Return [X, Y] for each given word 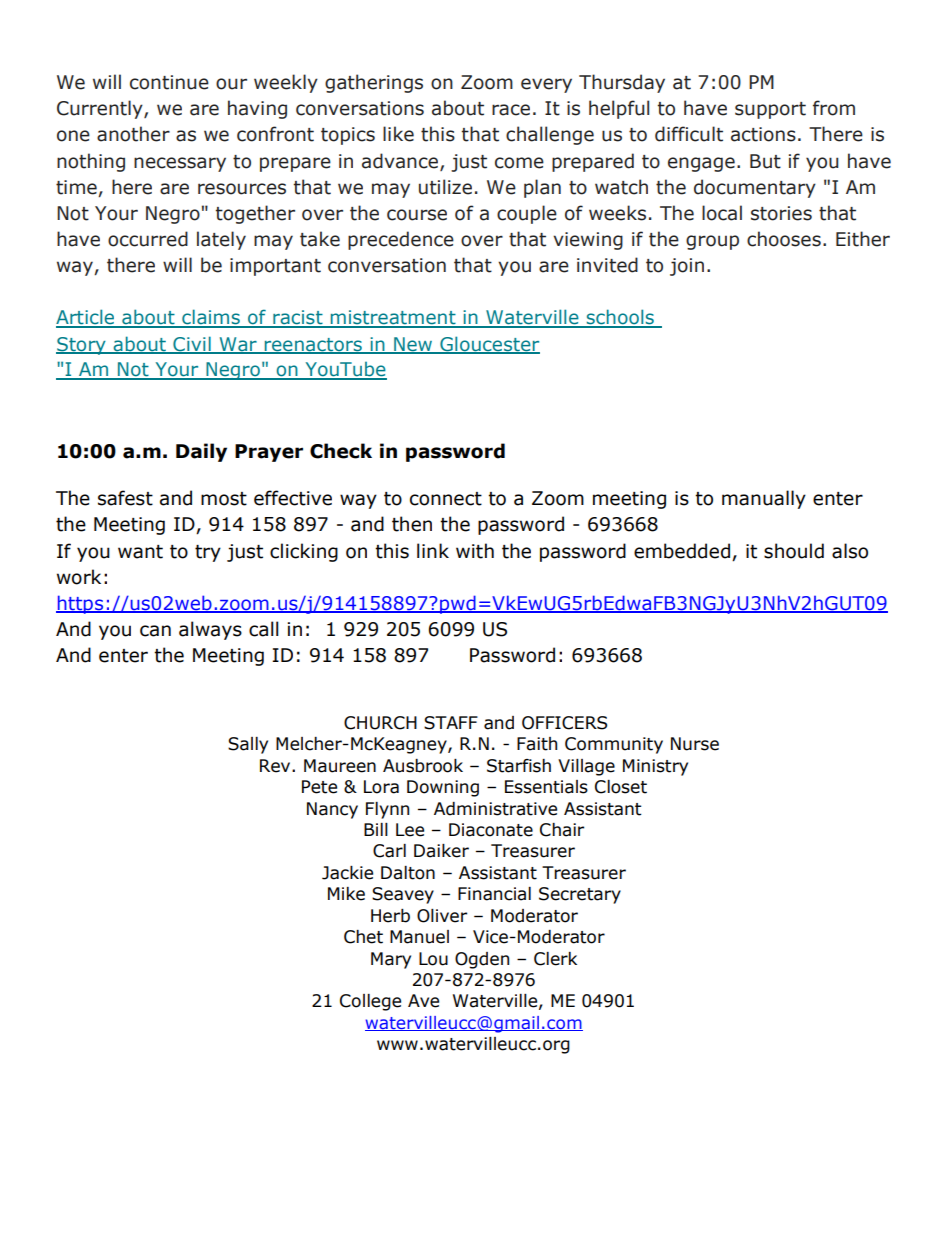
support [770, 110]
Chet [363, 937]
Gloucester [489, 344]
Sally [248, 745]
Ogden [482, 960]
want [140, 552]
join [687, 267]
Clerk [555, 959]
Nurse [695, 744]
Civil [192, 344]
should [794, 551]
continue [169, 82]
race [511, 110]
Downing [443, 788]
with [475, 551]
